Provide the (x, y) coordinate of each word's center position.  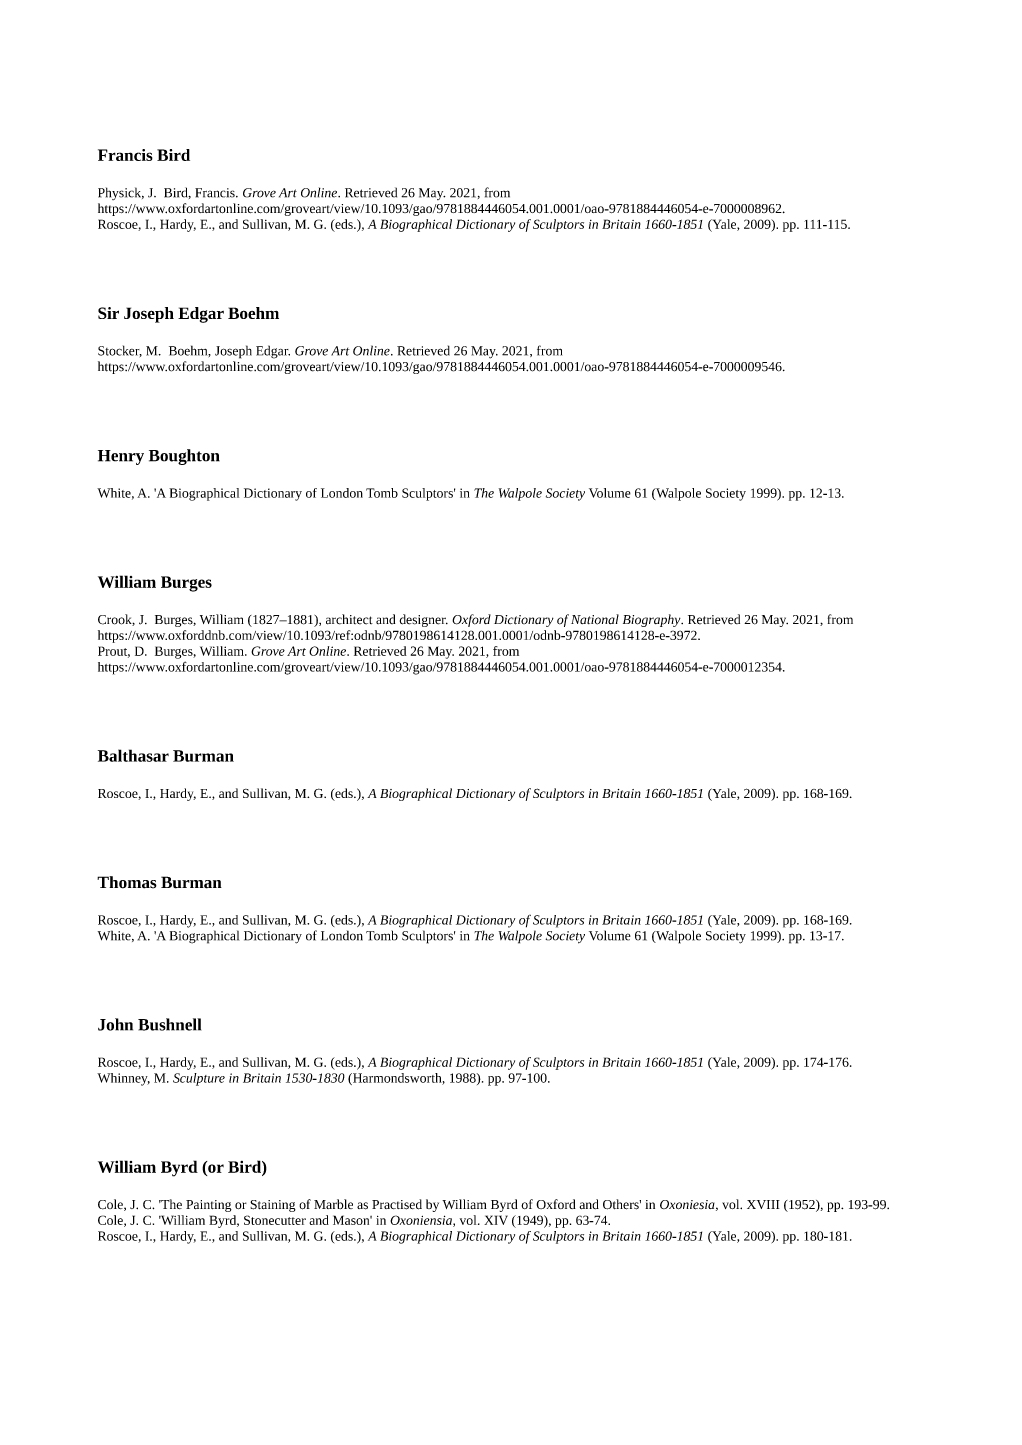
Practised (397, 1204)
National (595, 619)
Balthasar (133, 755)
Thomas (127, 882)
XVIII (763, 1204)
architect (349, 619)
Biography (653, 620)
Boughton (184, 457)
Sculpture (199, 1079)
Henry (121, 457)
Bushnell (169, 1024)
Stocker (120, 351)
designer (424, 620)
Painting (209, 1206)
